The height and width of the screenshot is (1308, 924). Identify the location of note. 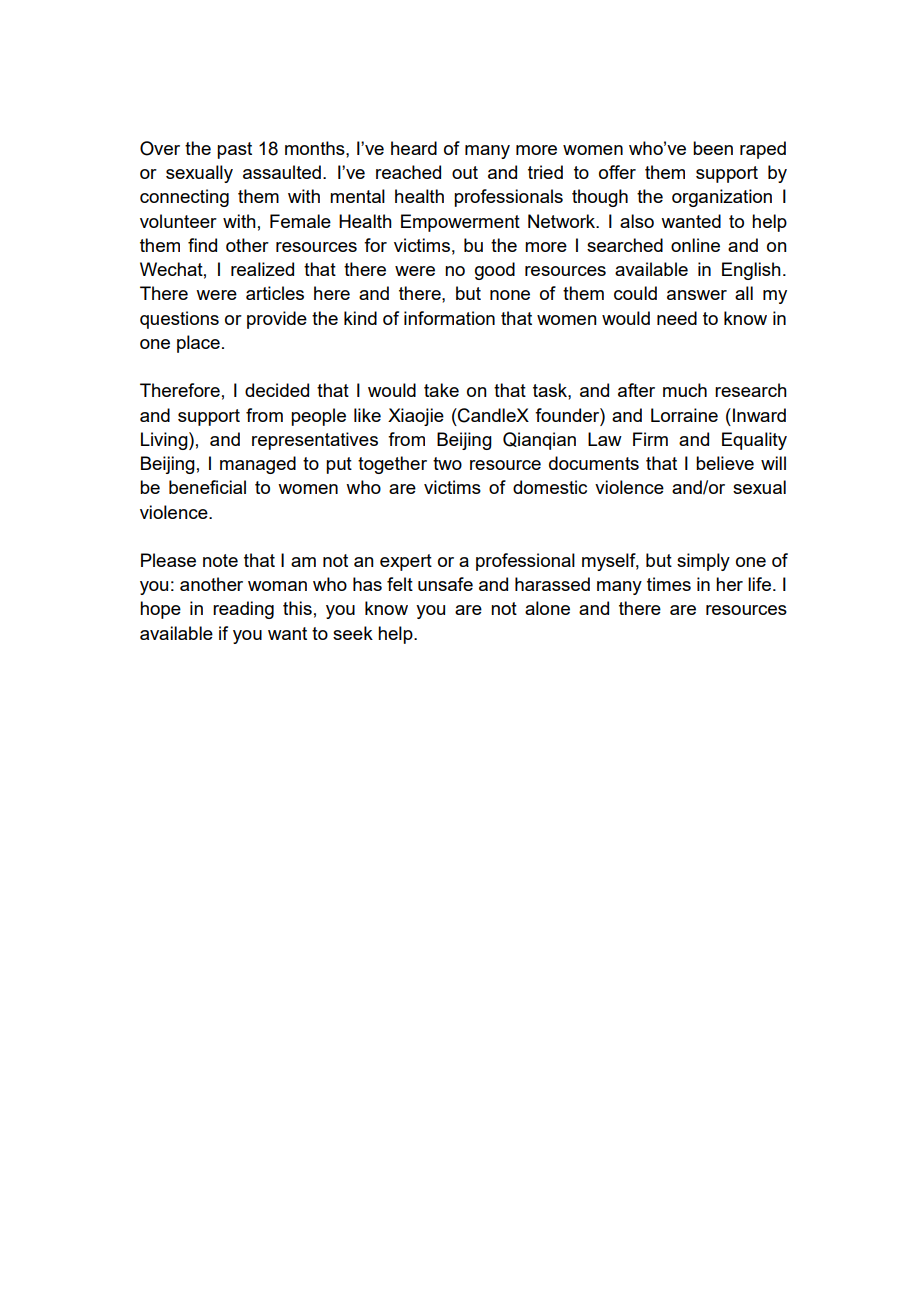
(220, 560).
